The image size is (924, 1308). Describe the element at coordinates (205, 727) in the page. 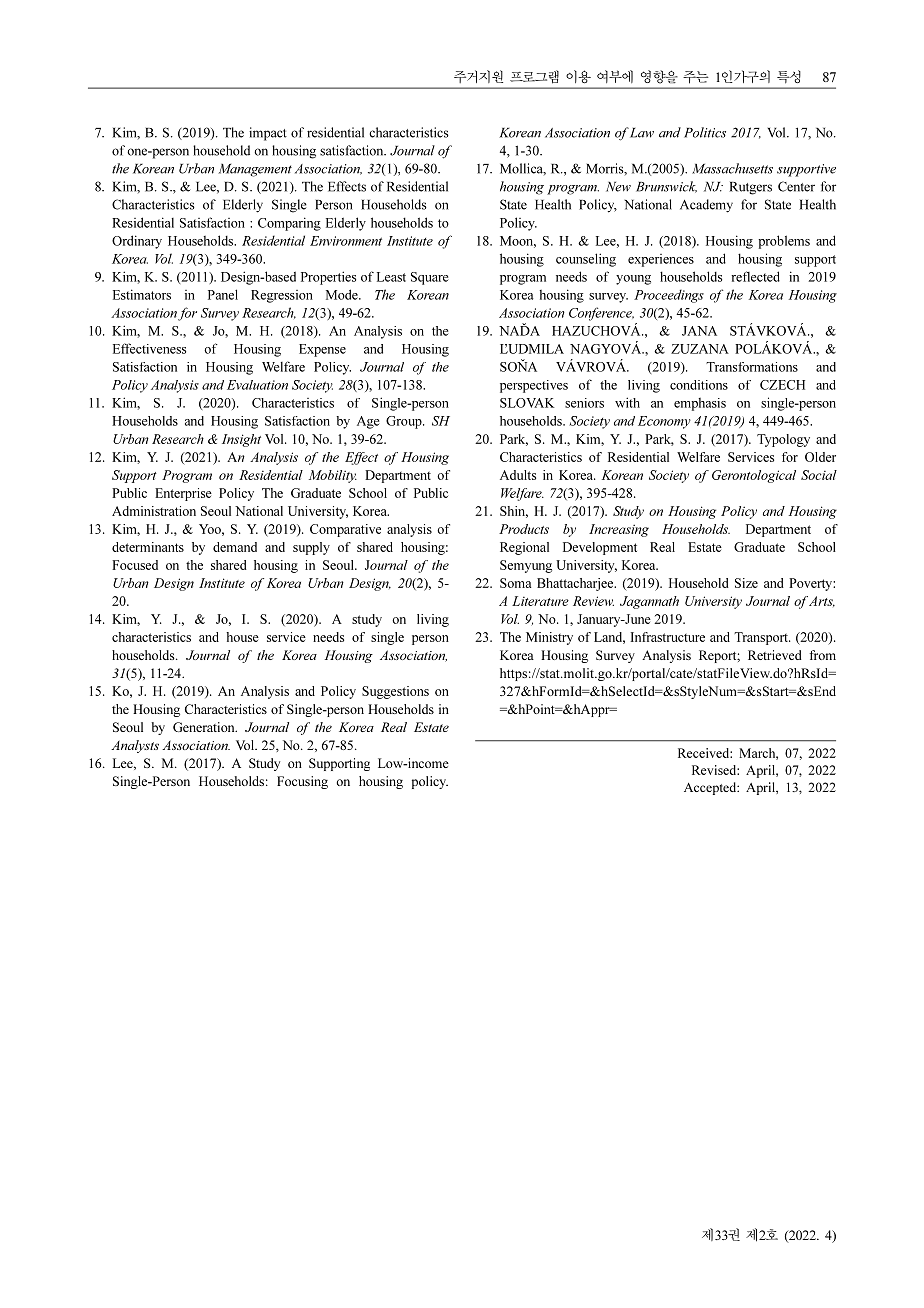

I see `Generation` at that location.
